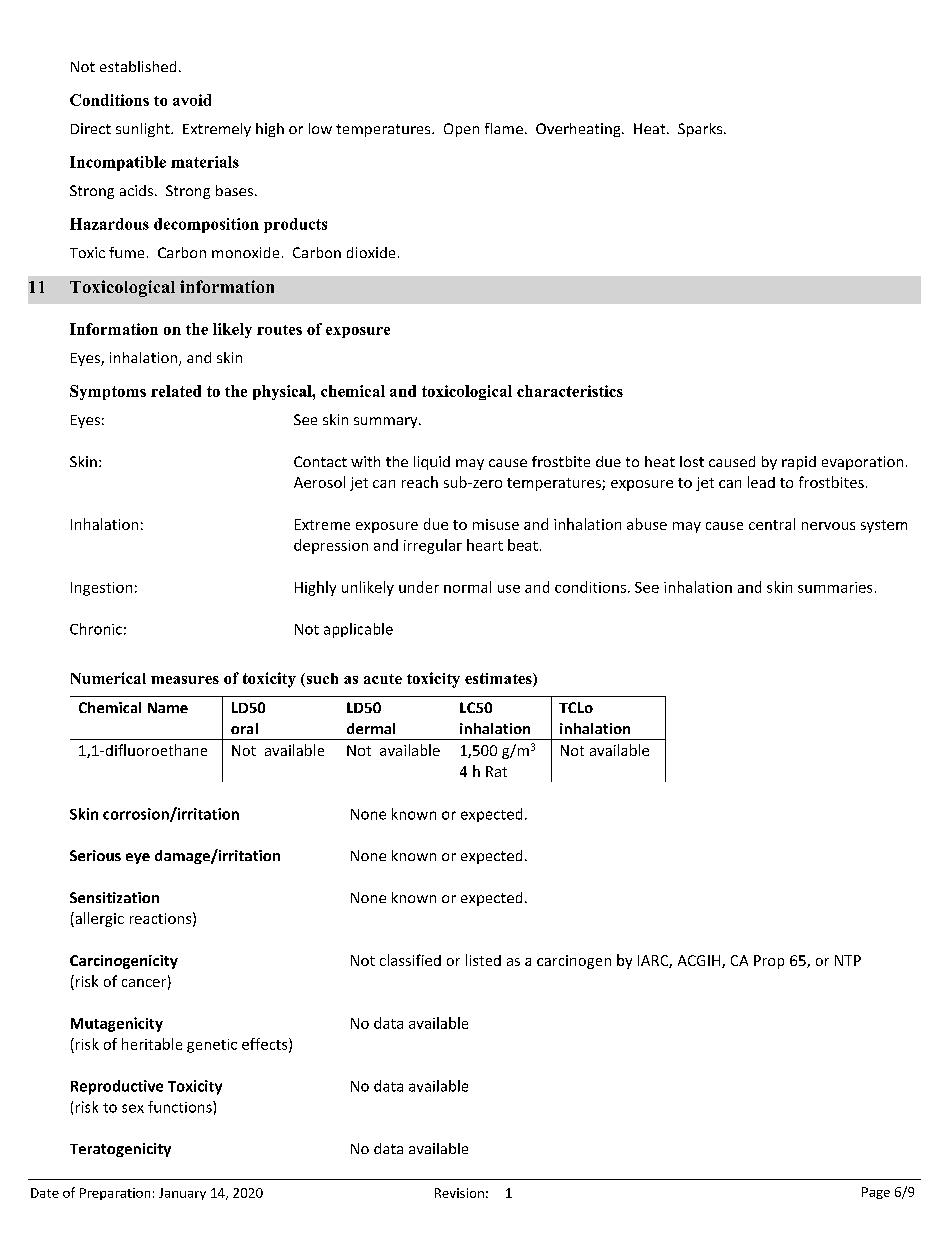 This document has width=952, height=1233. I want to click on sunlight, so click(144, 130).
